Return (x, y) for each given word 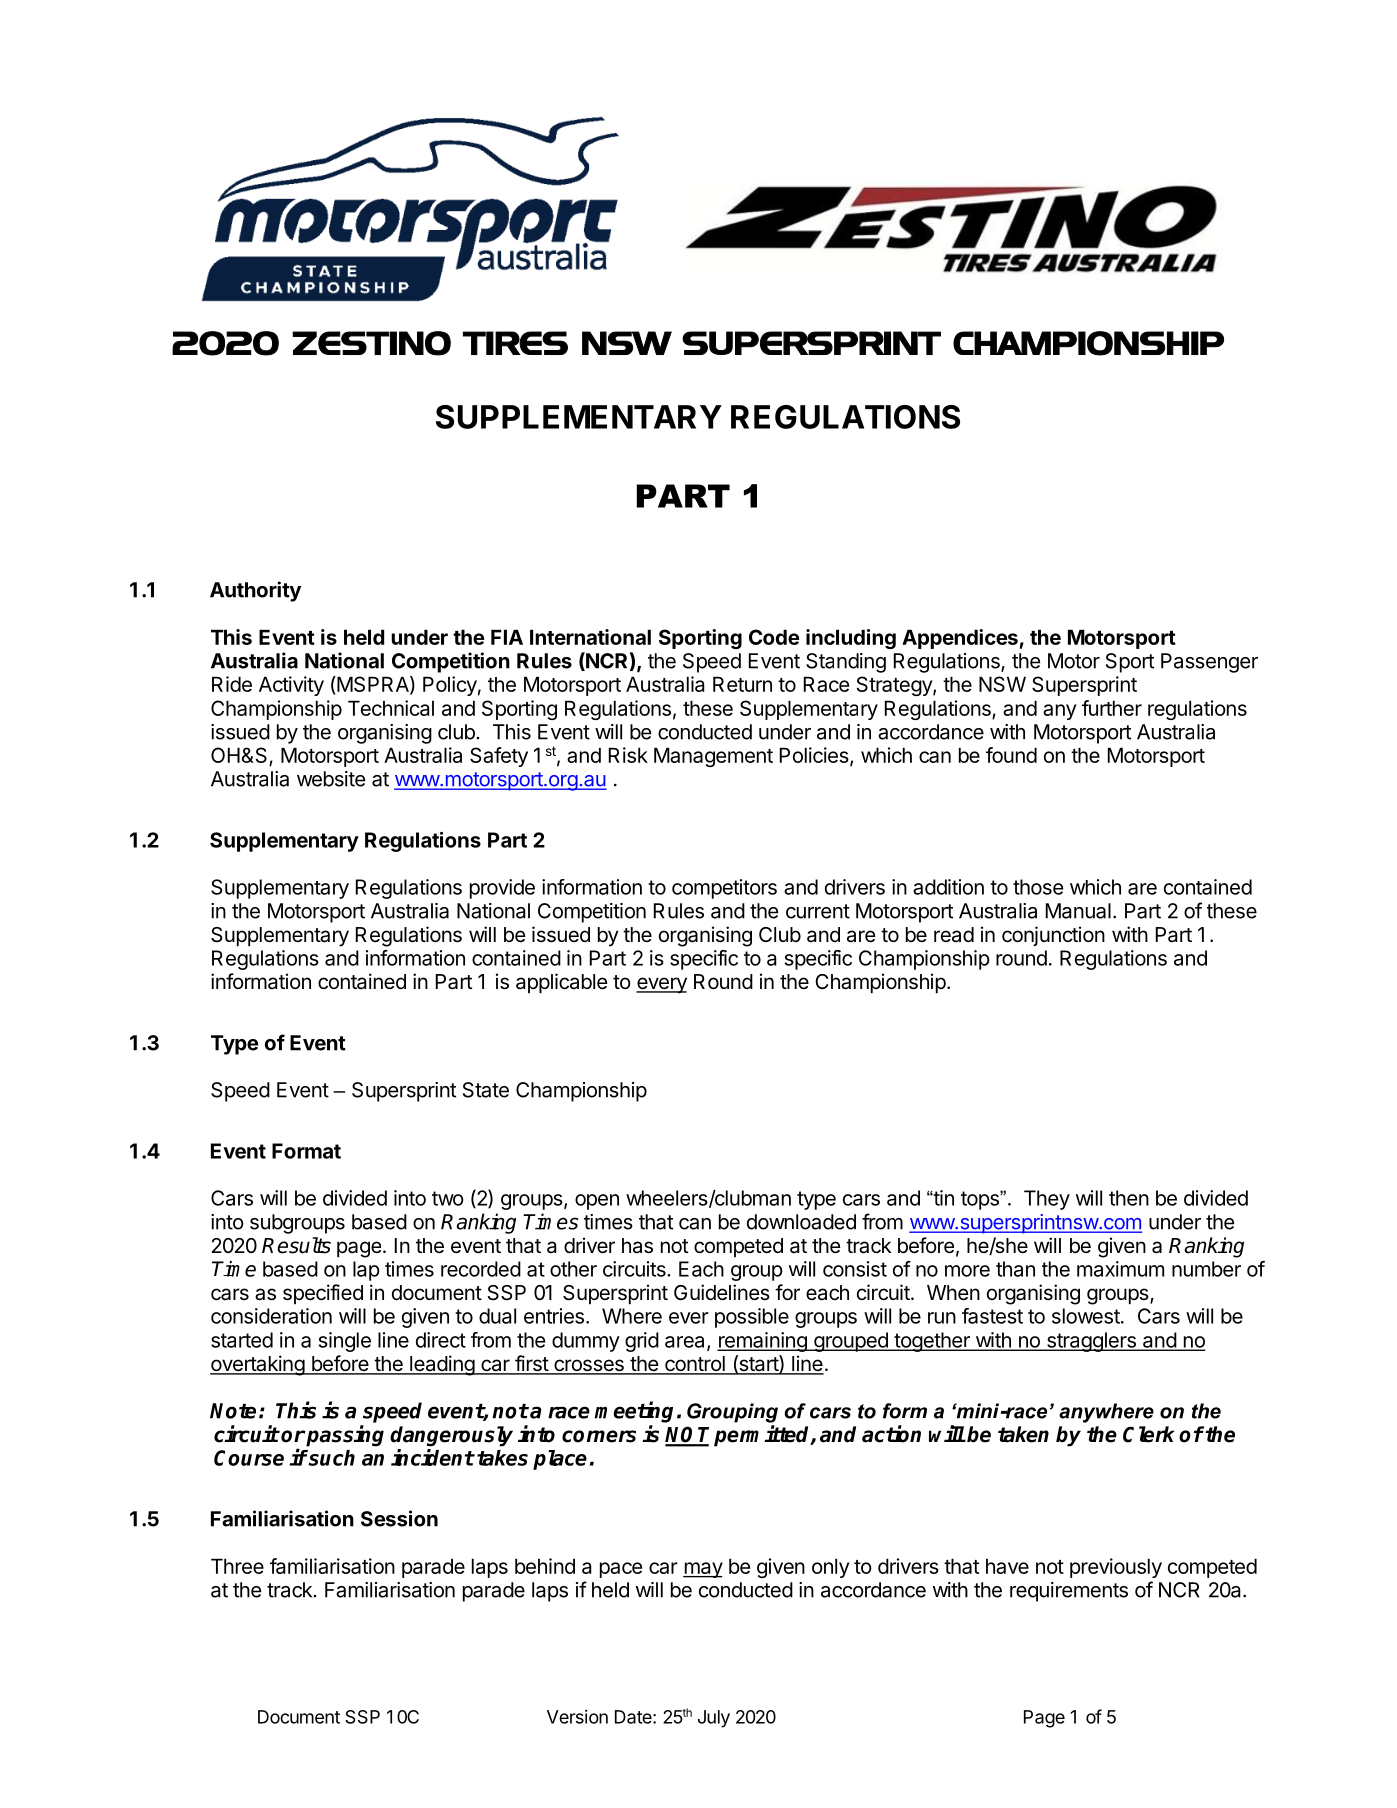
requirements (1069, 1592)
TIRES (515, 343)
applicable (562, 983)
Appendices (960, 639)
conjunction (1053, 936)
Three (237, 1566)
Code (774, 637)
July (714, 1719)
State (486, 1090)
